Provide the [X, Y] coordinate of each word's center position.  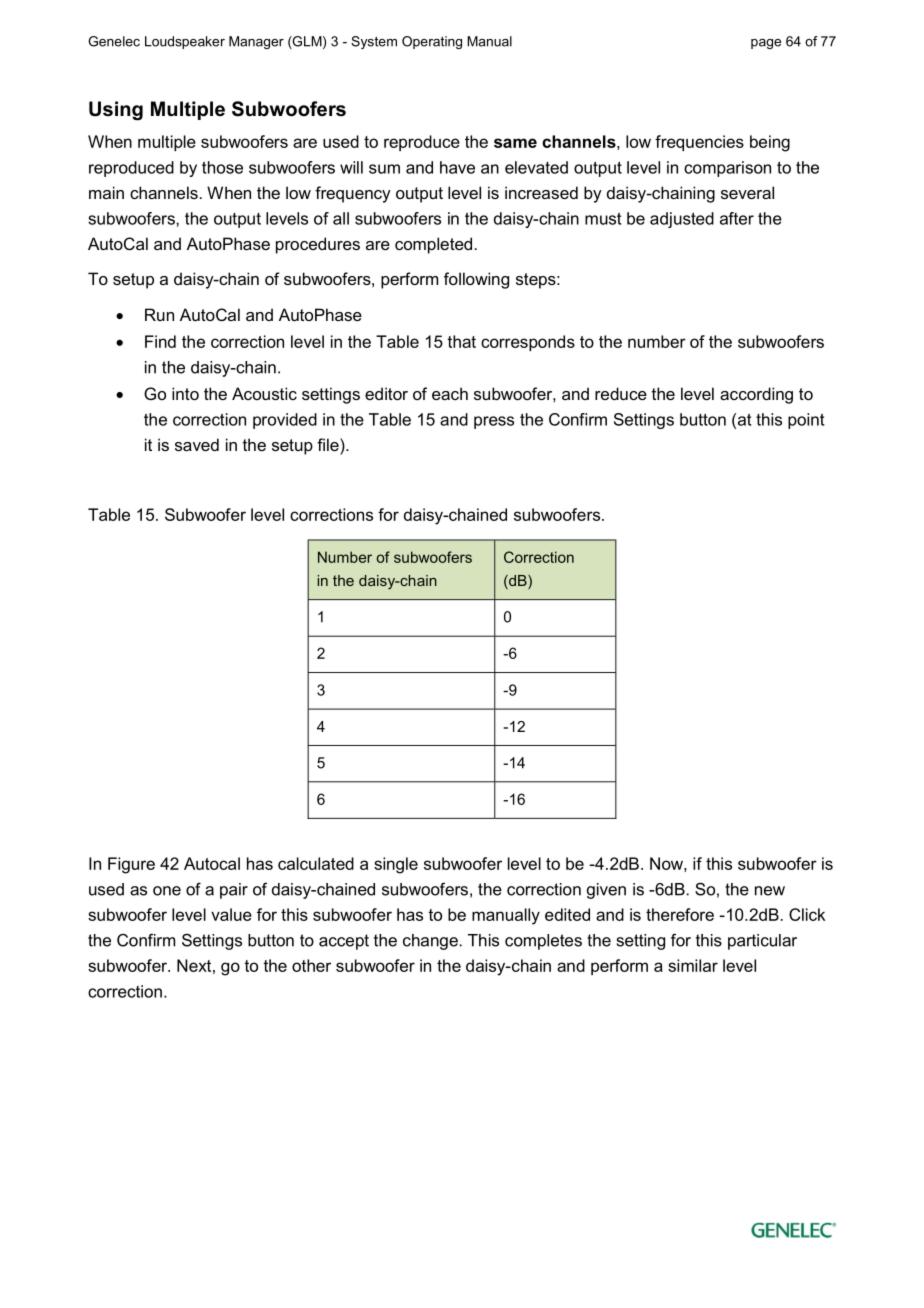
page [766, 44]
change [430, 942]
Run [159, 314]
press [494, 422]
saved [197, 444]
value [231, 914]
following [476, 280]
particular [762, 942]
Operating [432, 42]
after [737, 218]
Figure [131, 865]
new [770, 891]
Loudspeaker [185, 42]
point [806, 421]
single [396, 865]
